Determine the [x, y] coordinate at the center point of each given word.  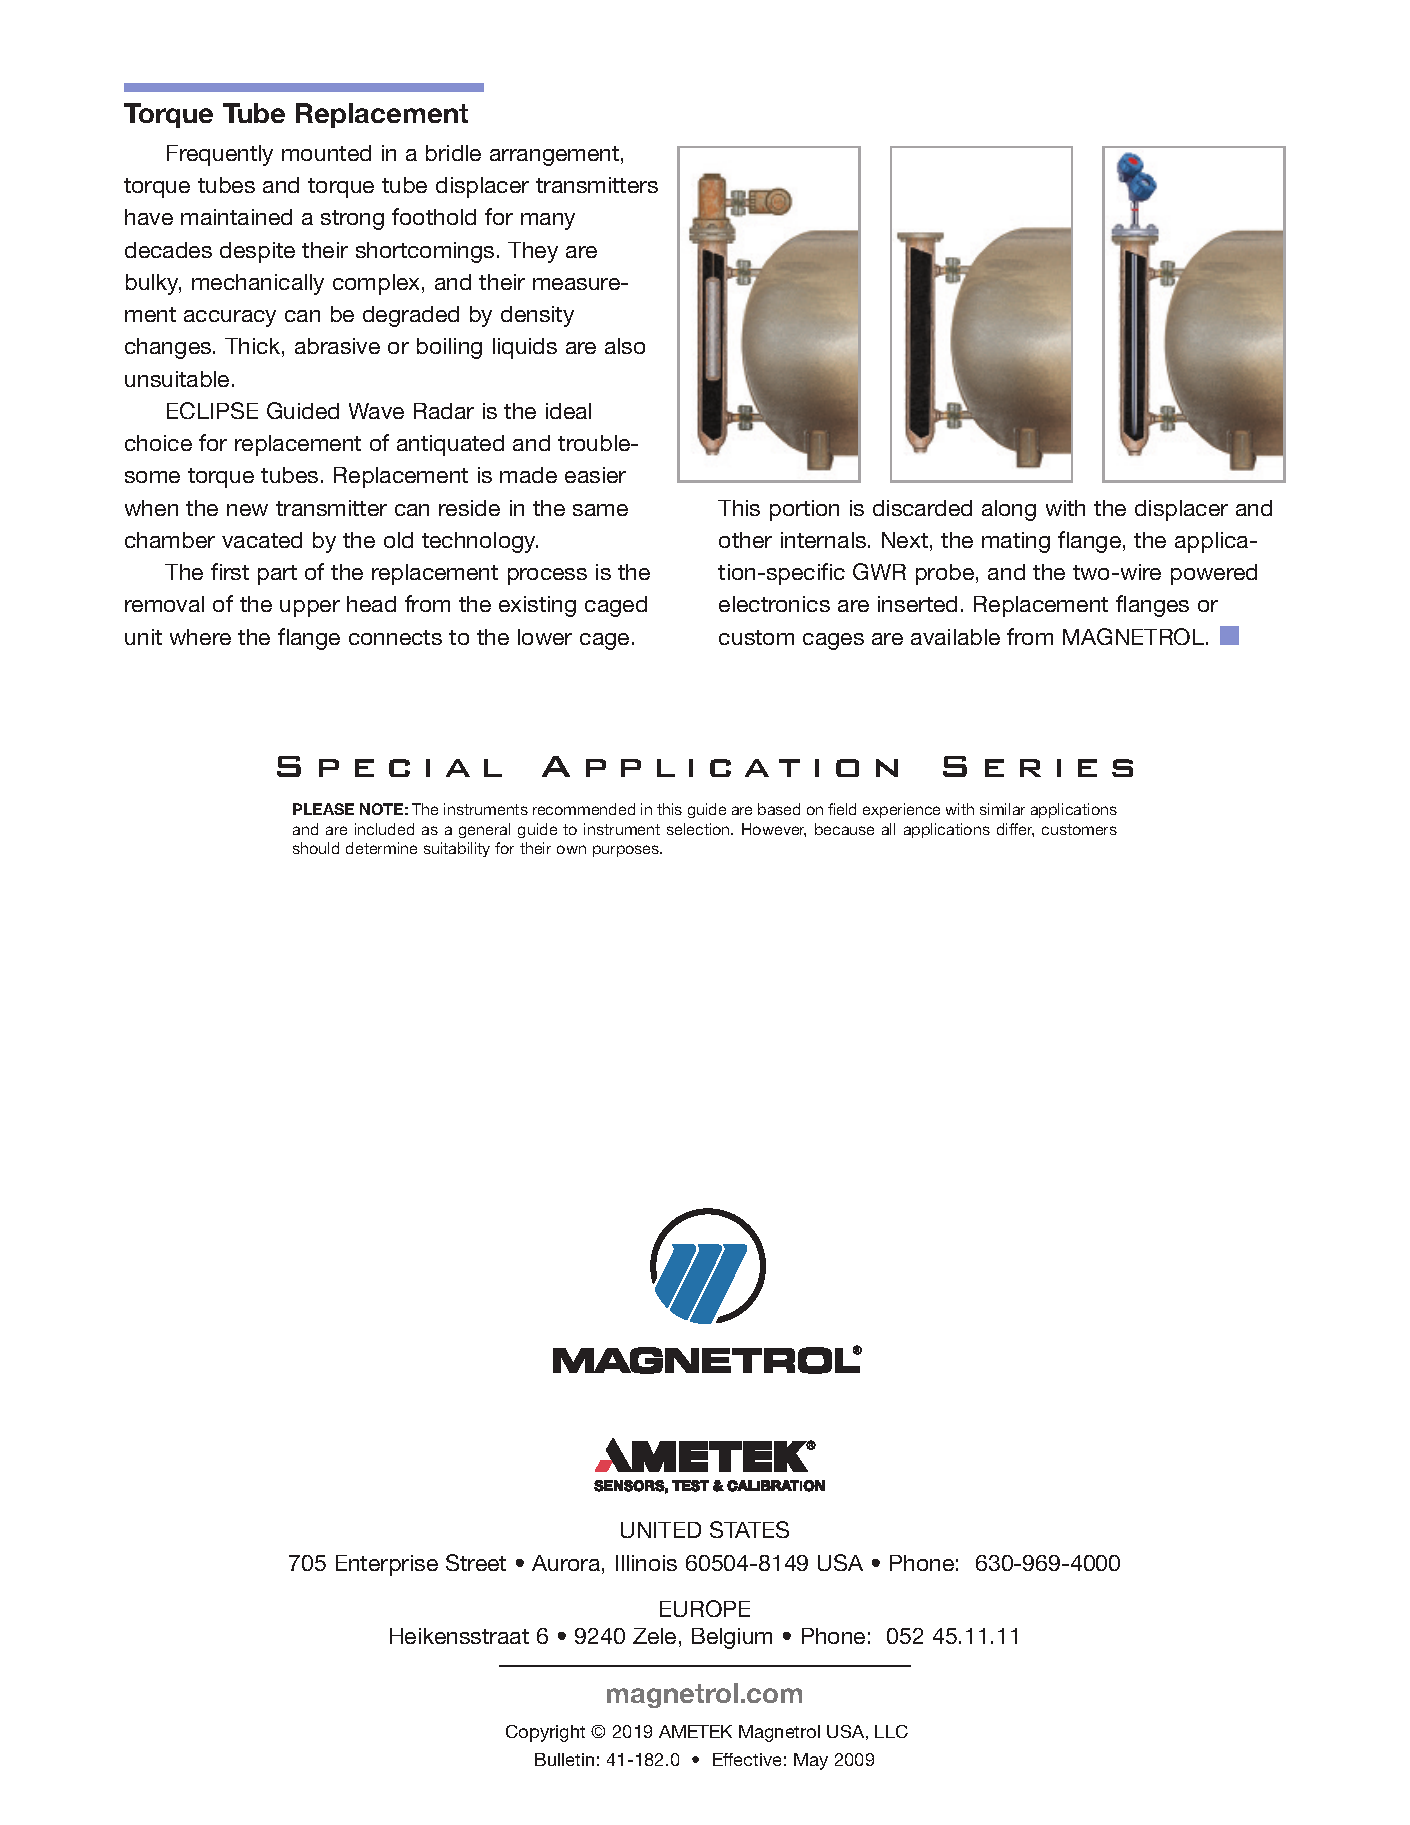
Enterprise [387, 1565]
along [1009, 510]
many [548, 221]
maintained [236, 217]
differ [1015, 830]
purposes [627, 851]
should [316, 848]
